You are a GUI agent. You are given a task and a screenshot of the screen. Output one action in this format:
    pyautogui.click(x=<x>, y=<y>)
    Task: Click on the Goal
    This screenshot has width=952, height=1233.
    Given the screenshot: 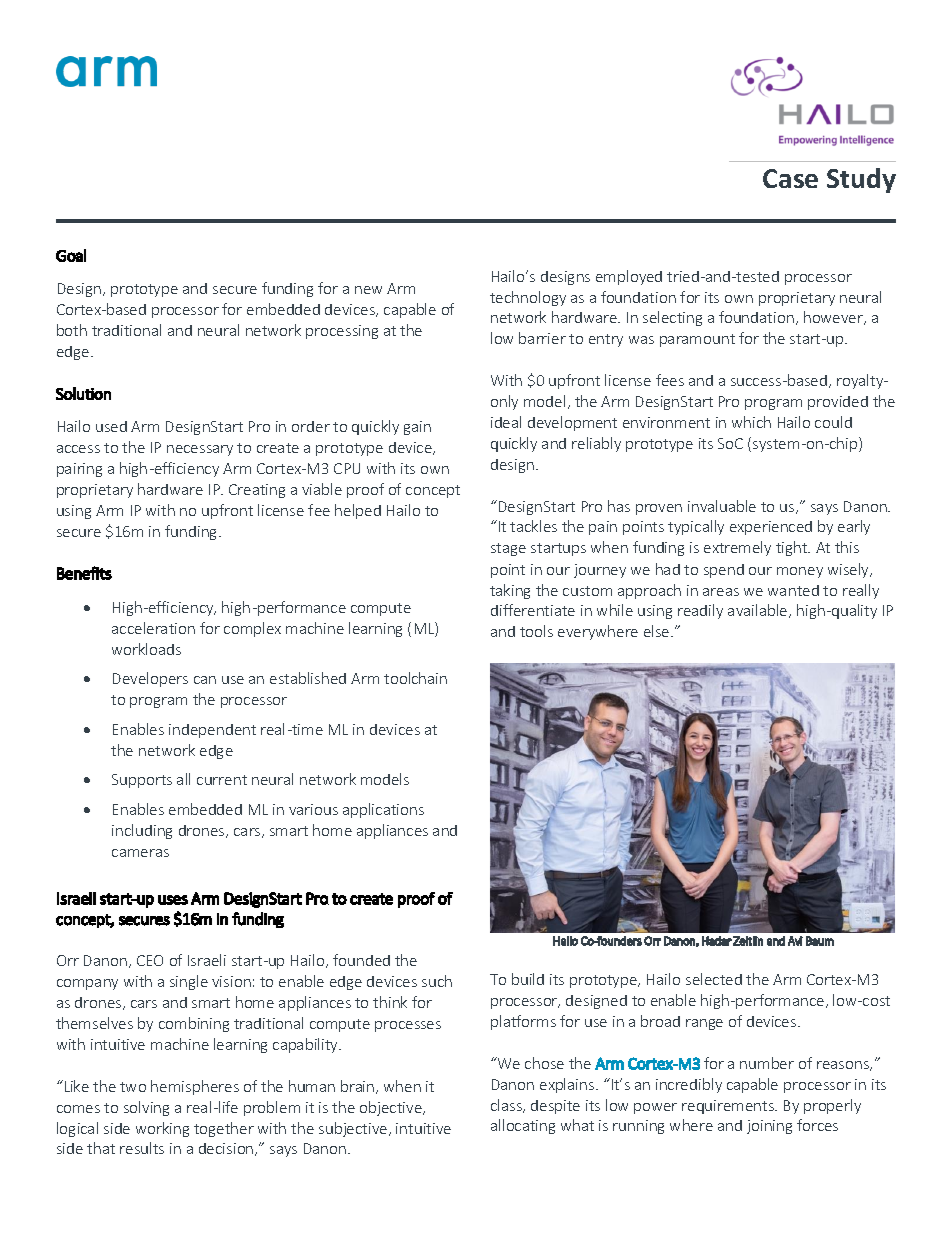 What is the action you would take?
    pyautogui.click(x=71, y=255)
